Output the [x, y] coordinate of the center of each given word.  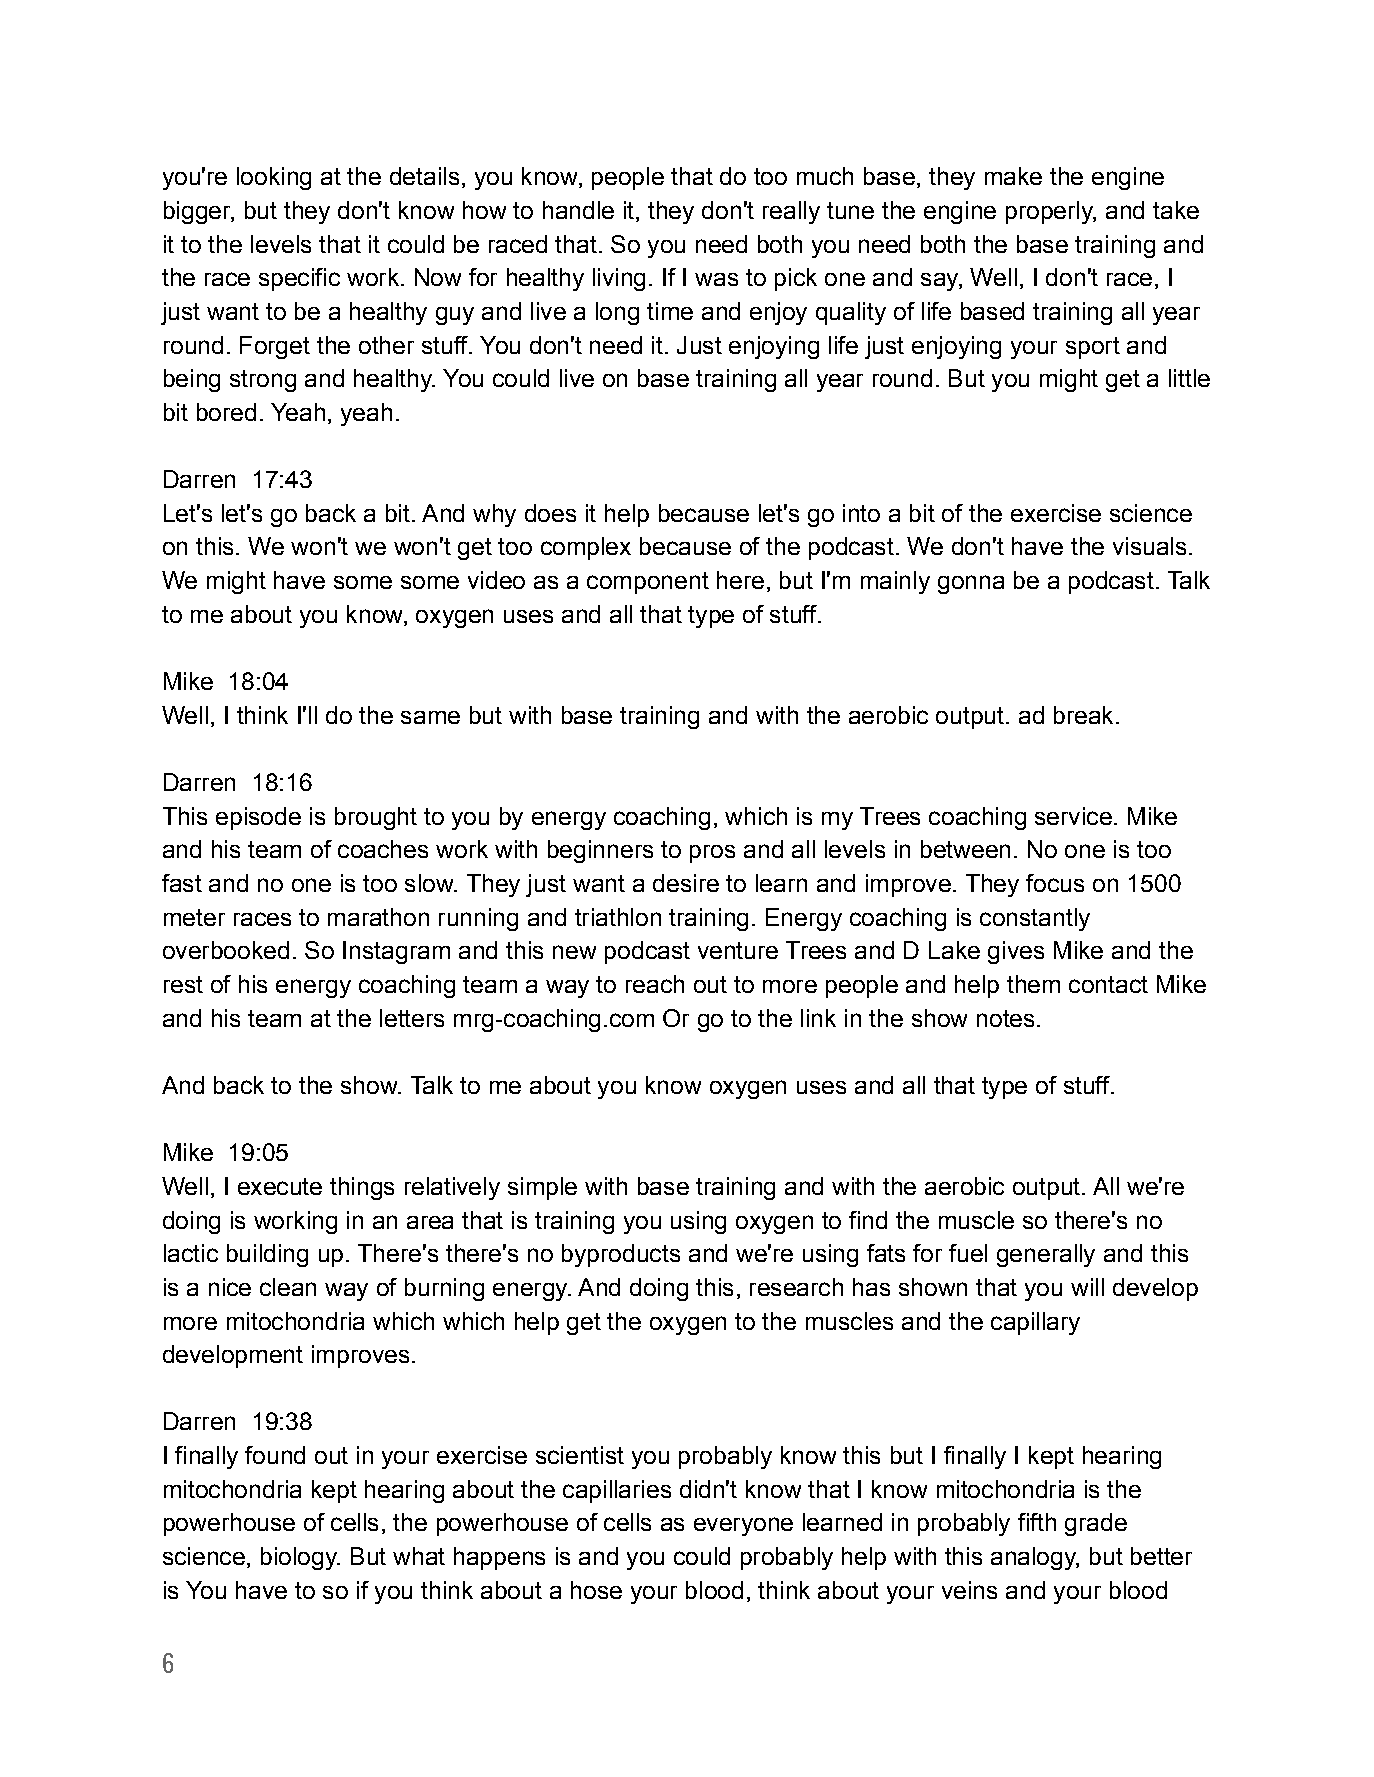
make [1013, 176]
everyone [743, 1526]
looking [274, 178]
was [716, 279]
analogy [1035, 1558]
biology [300, 1558]
